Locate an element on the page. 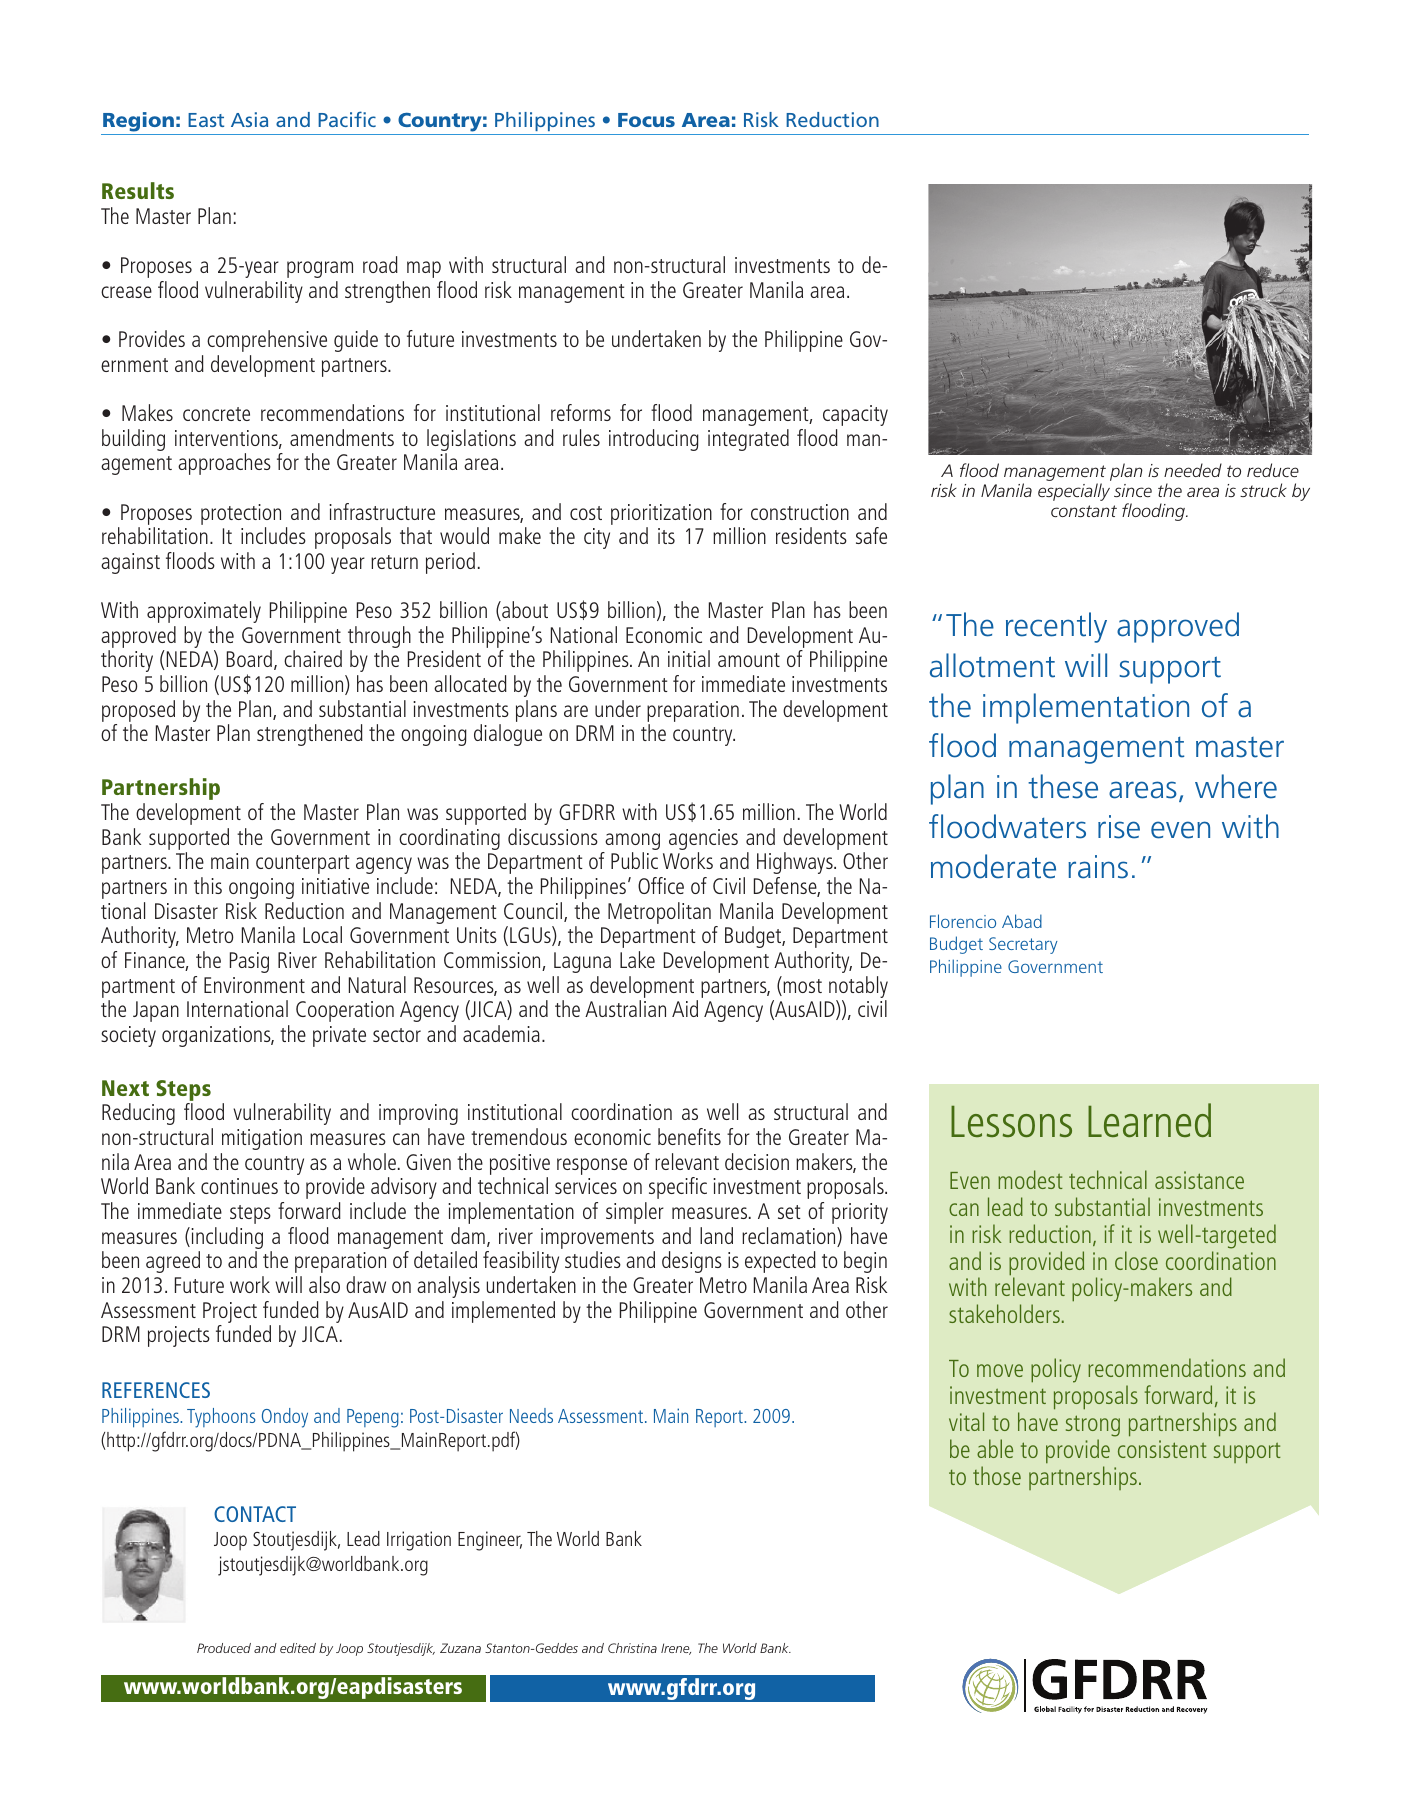  prioritization is located at coordinates (661, 514).
